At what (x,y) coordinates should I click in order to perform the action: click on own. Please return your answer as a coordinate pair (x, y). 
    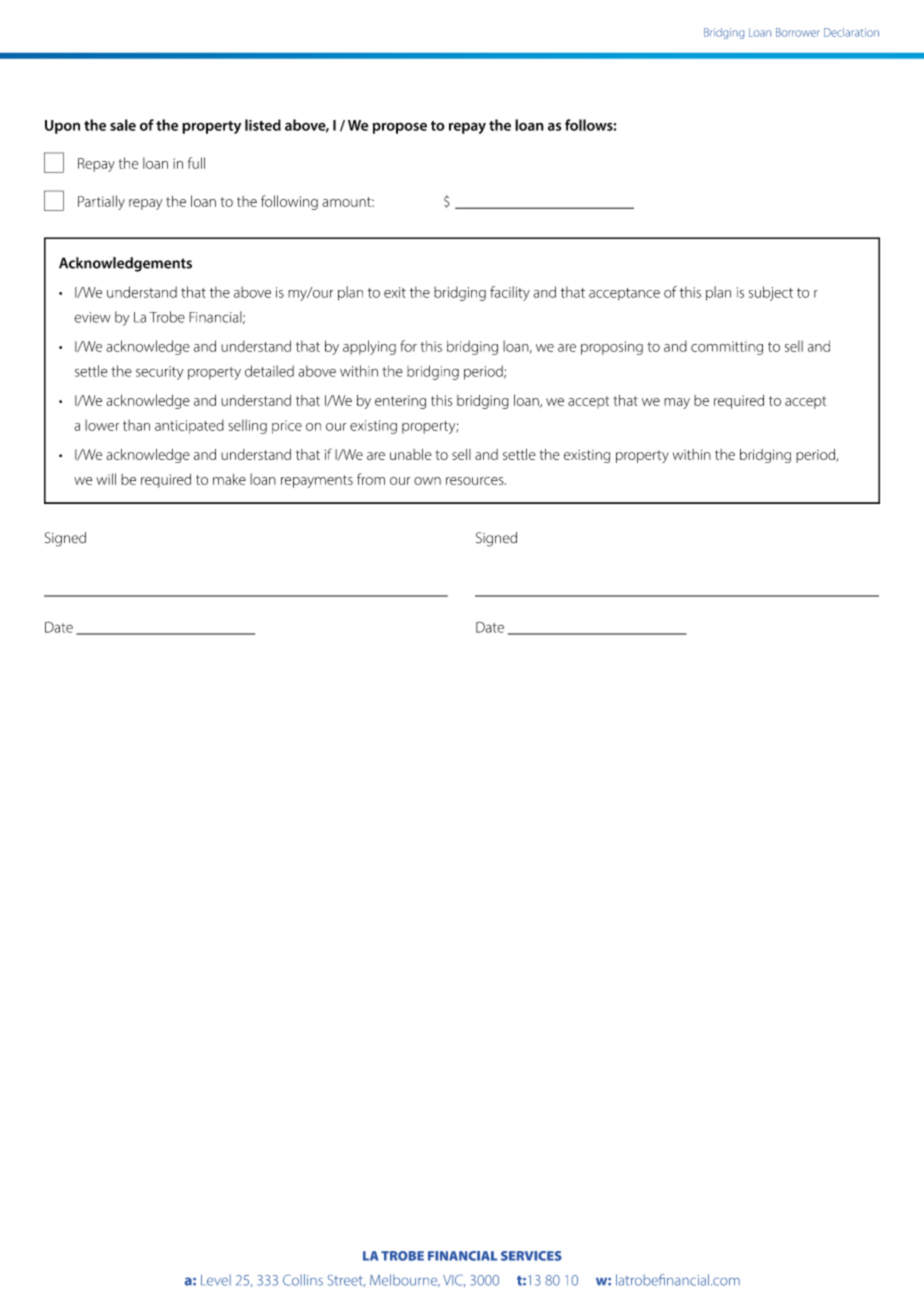
    Looking at the image, I should click on (427, 481).
